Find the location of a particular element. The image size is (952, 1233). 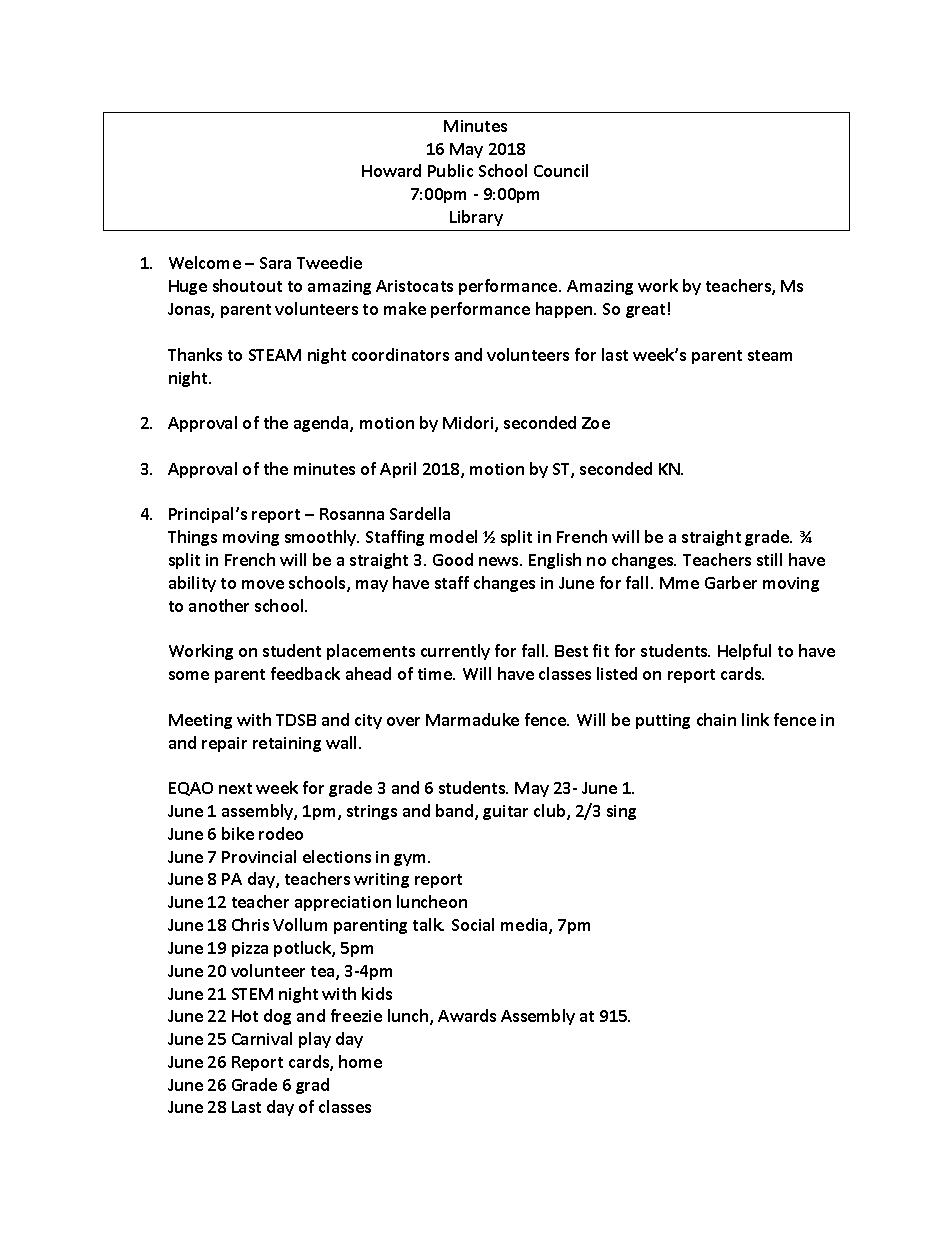

media is located at coordinates (525, 926).
